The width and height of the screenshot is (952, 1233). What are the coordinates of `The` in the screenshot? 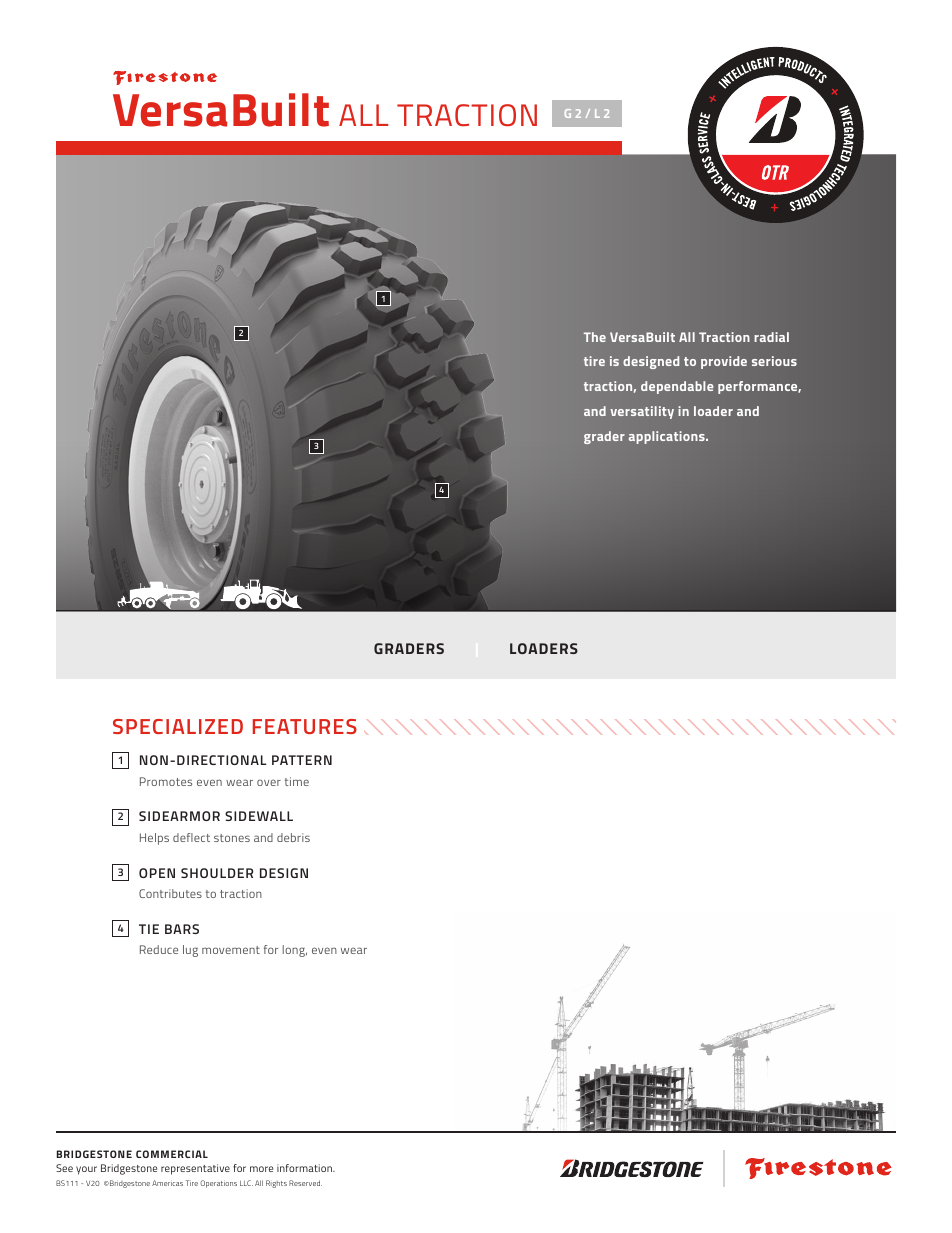 It's located at (595, 337).
